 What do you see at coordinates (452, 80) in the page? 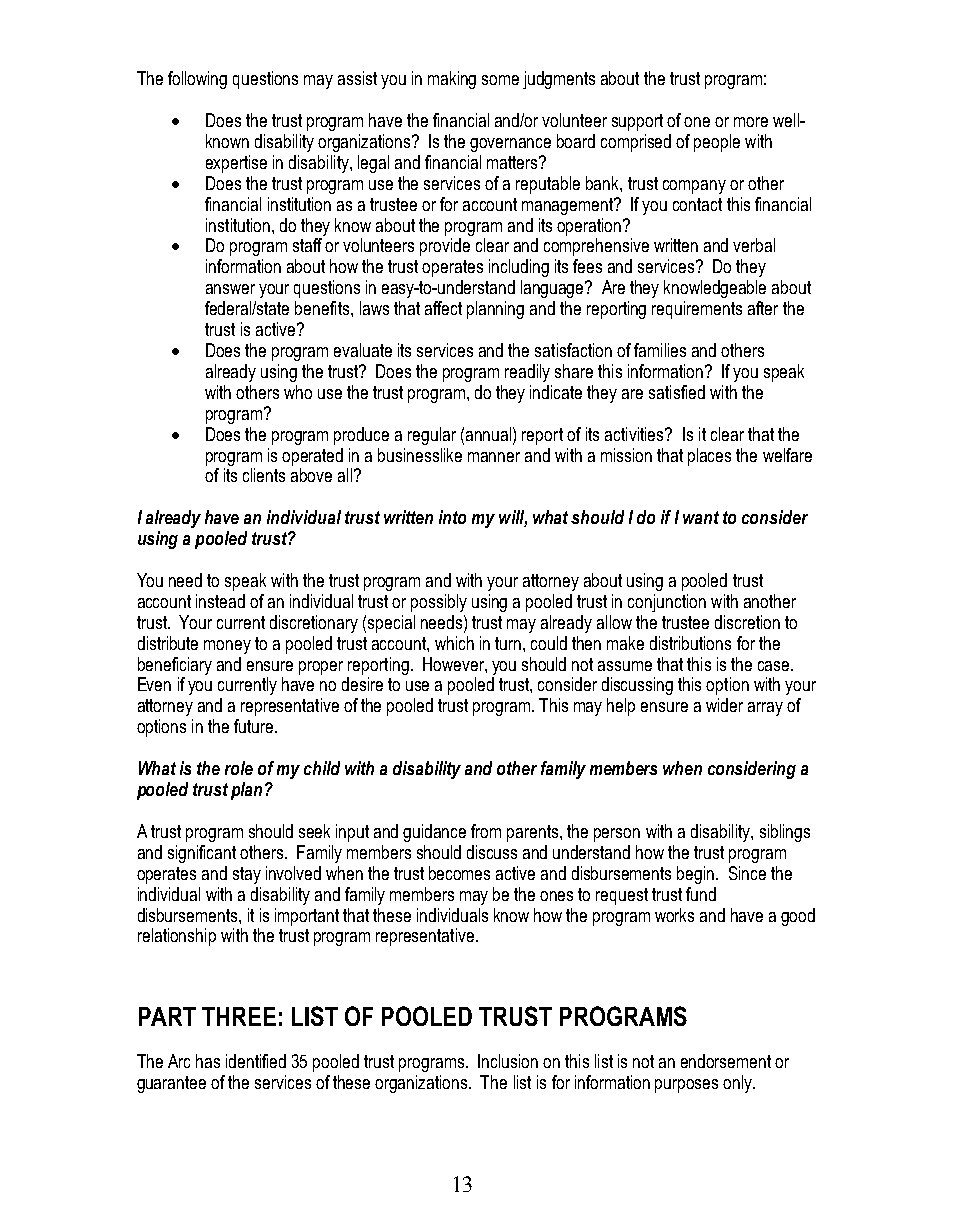
I see `making` at bounding box center [452, 80].
